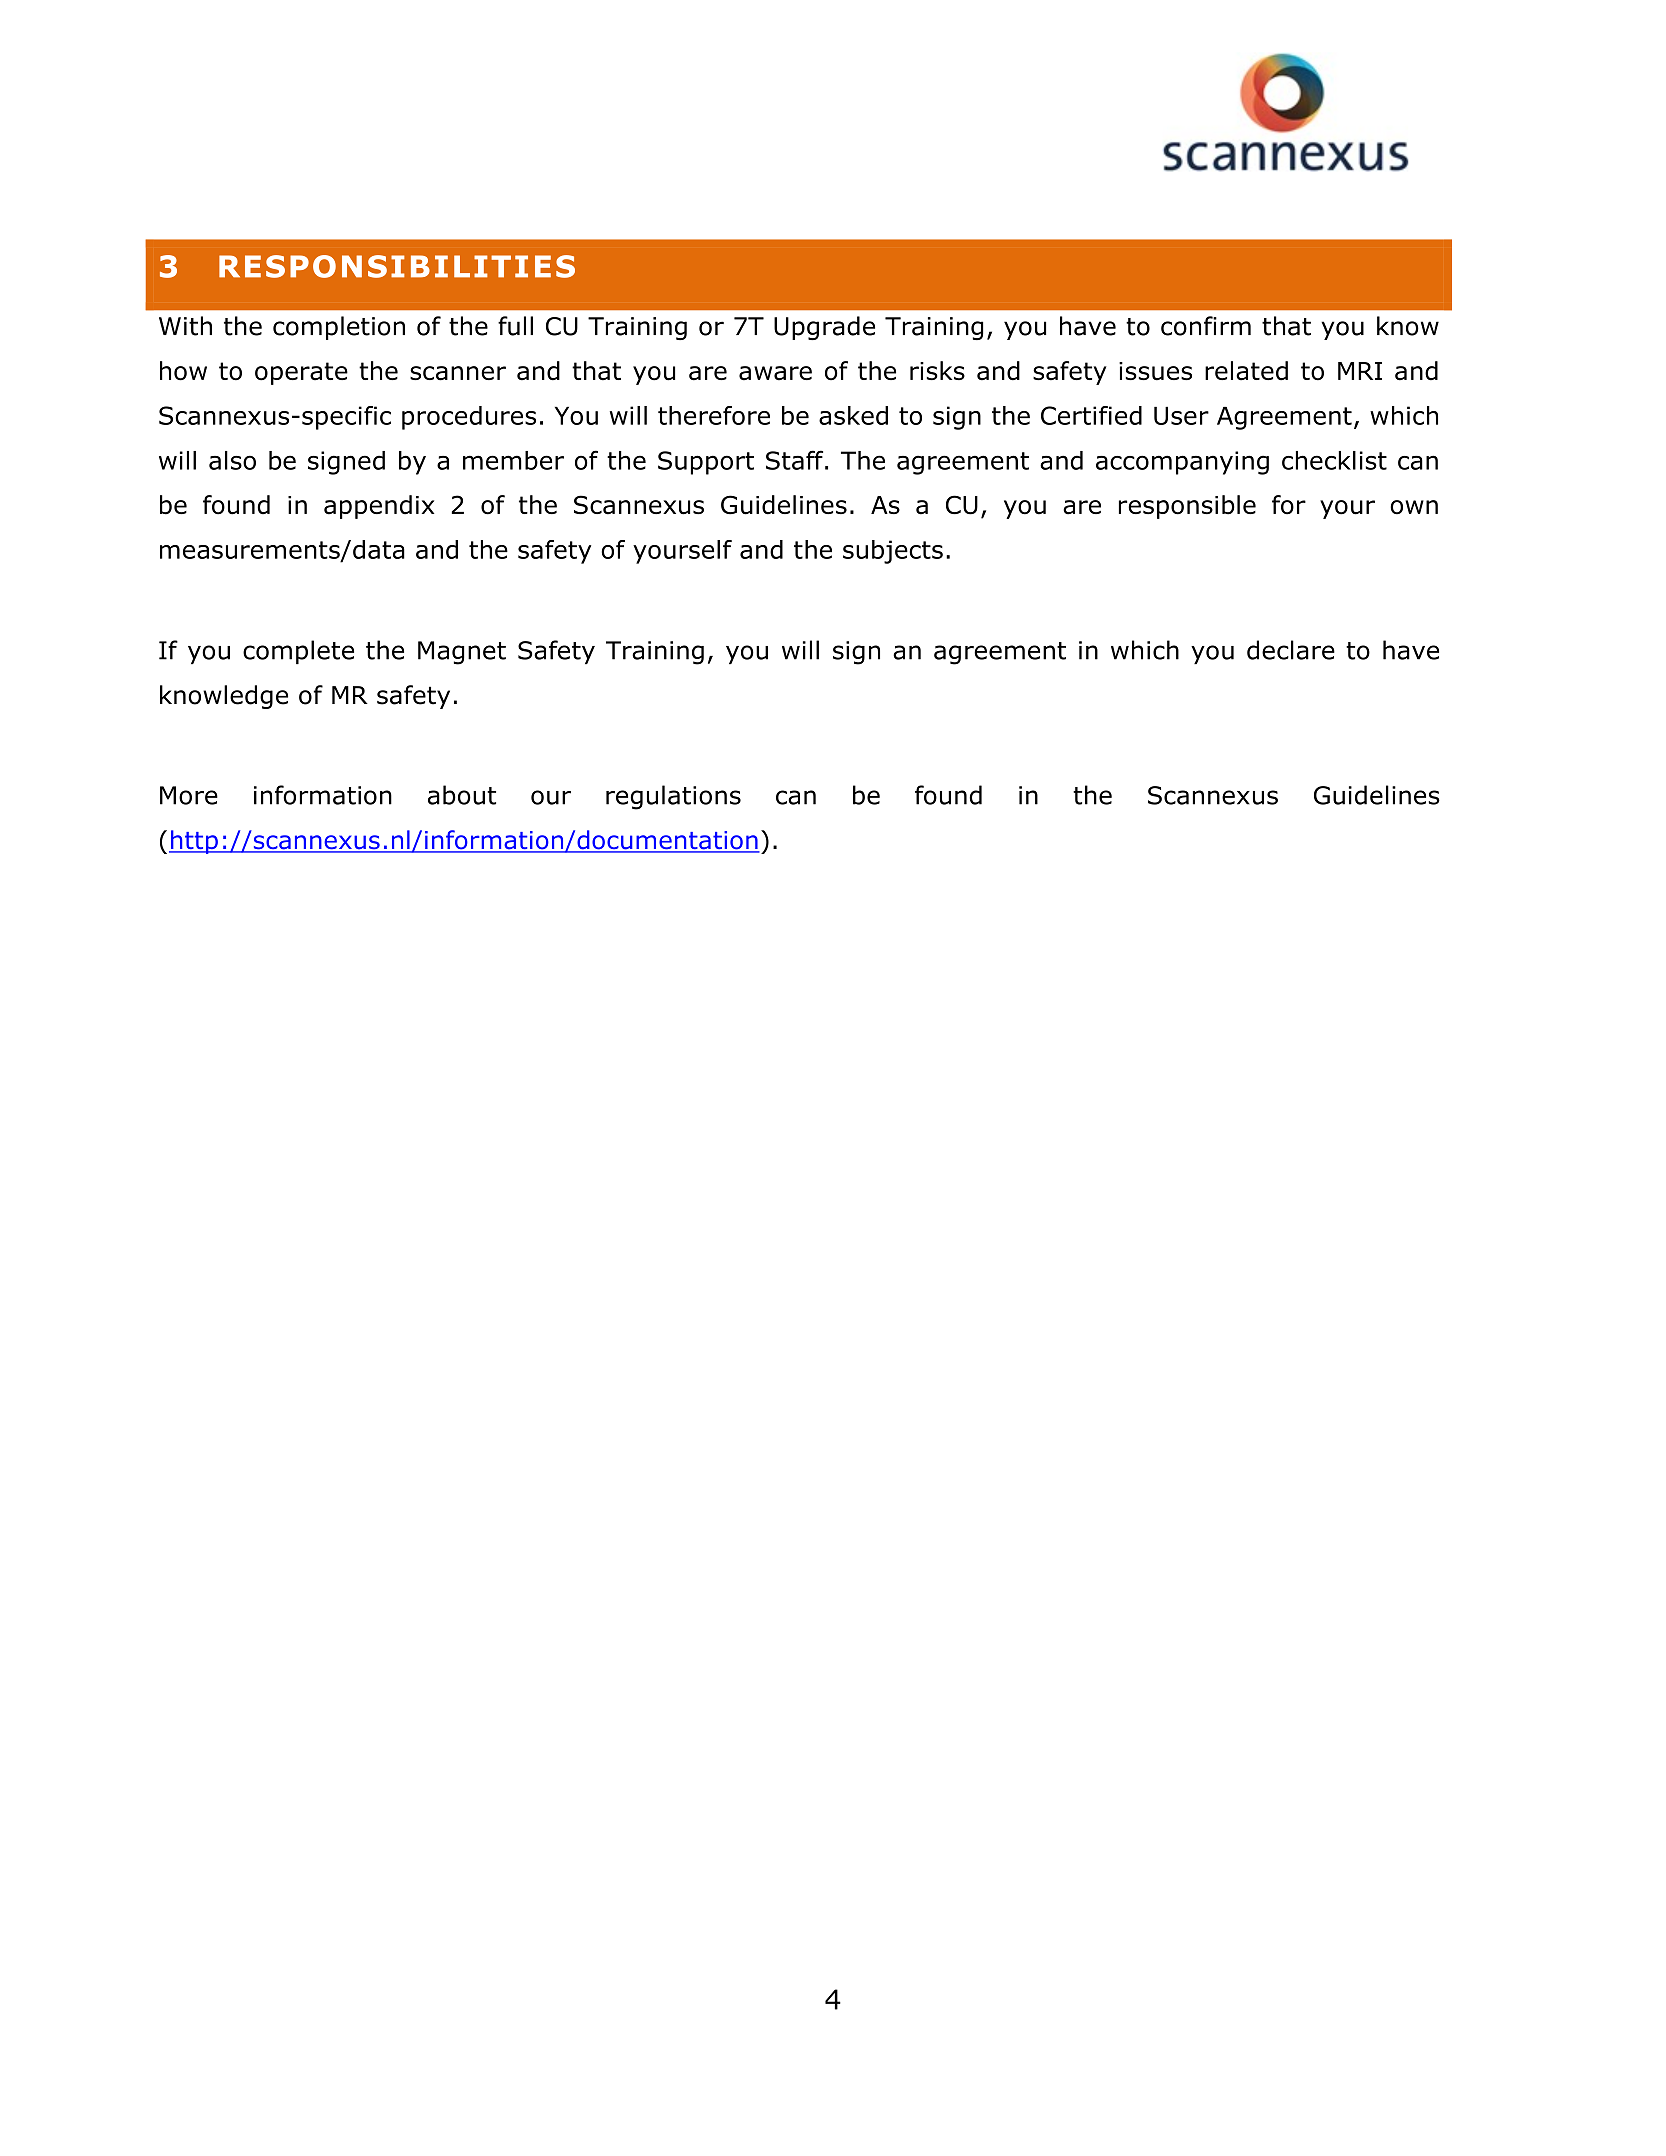 This image has height=2156, width=1666. Describe the element at coordinates (824, 328) in the image. I see `Upgrade` at that location.
